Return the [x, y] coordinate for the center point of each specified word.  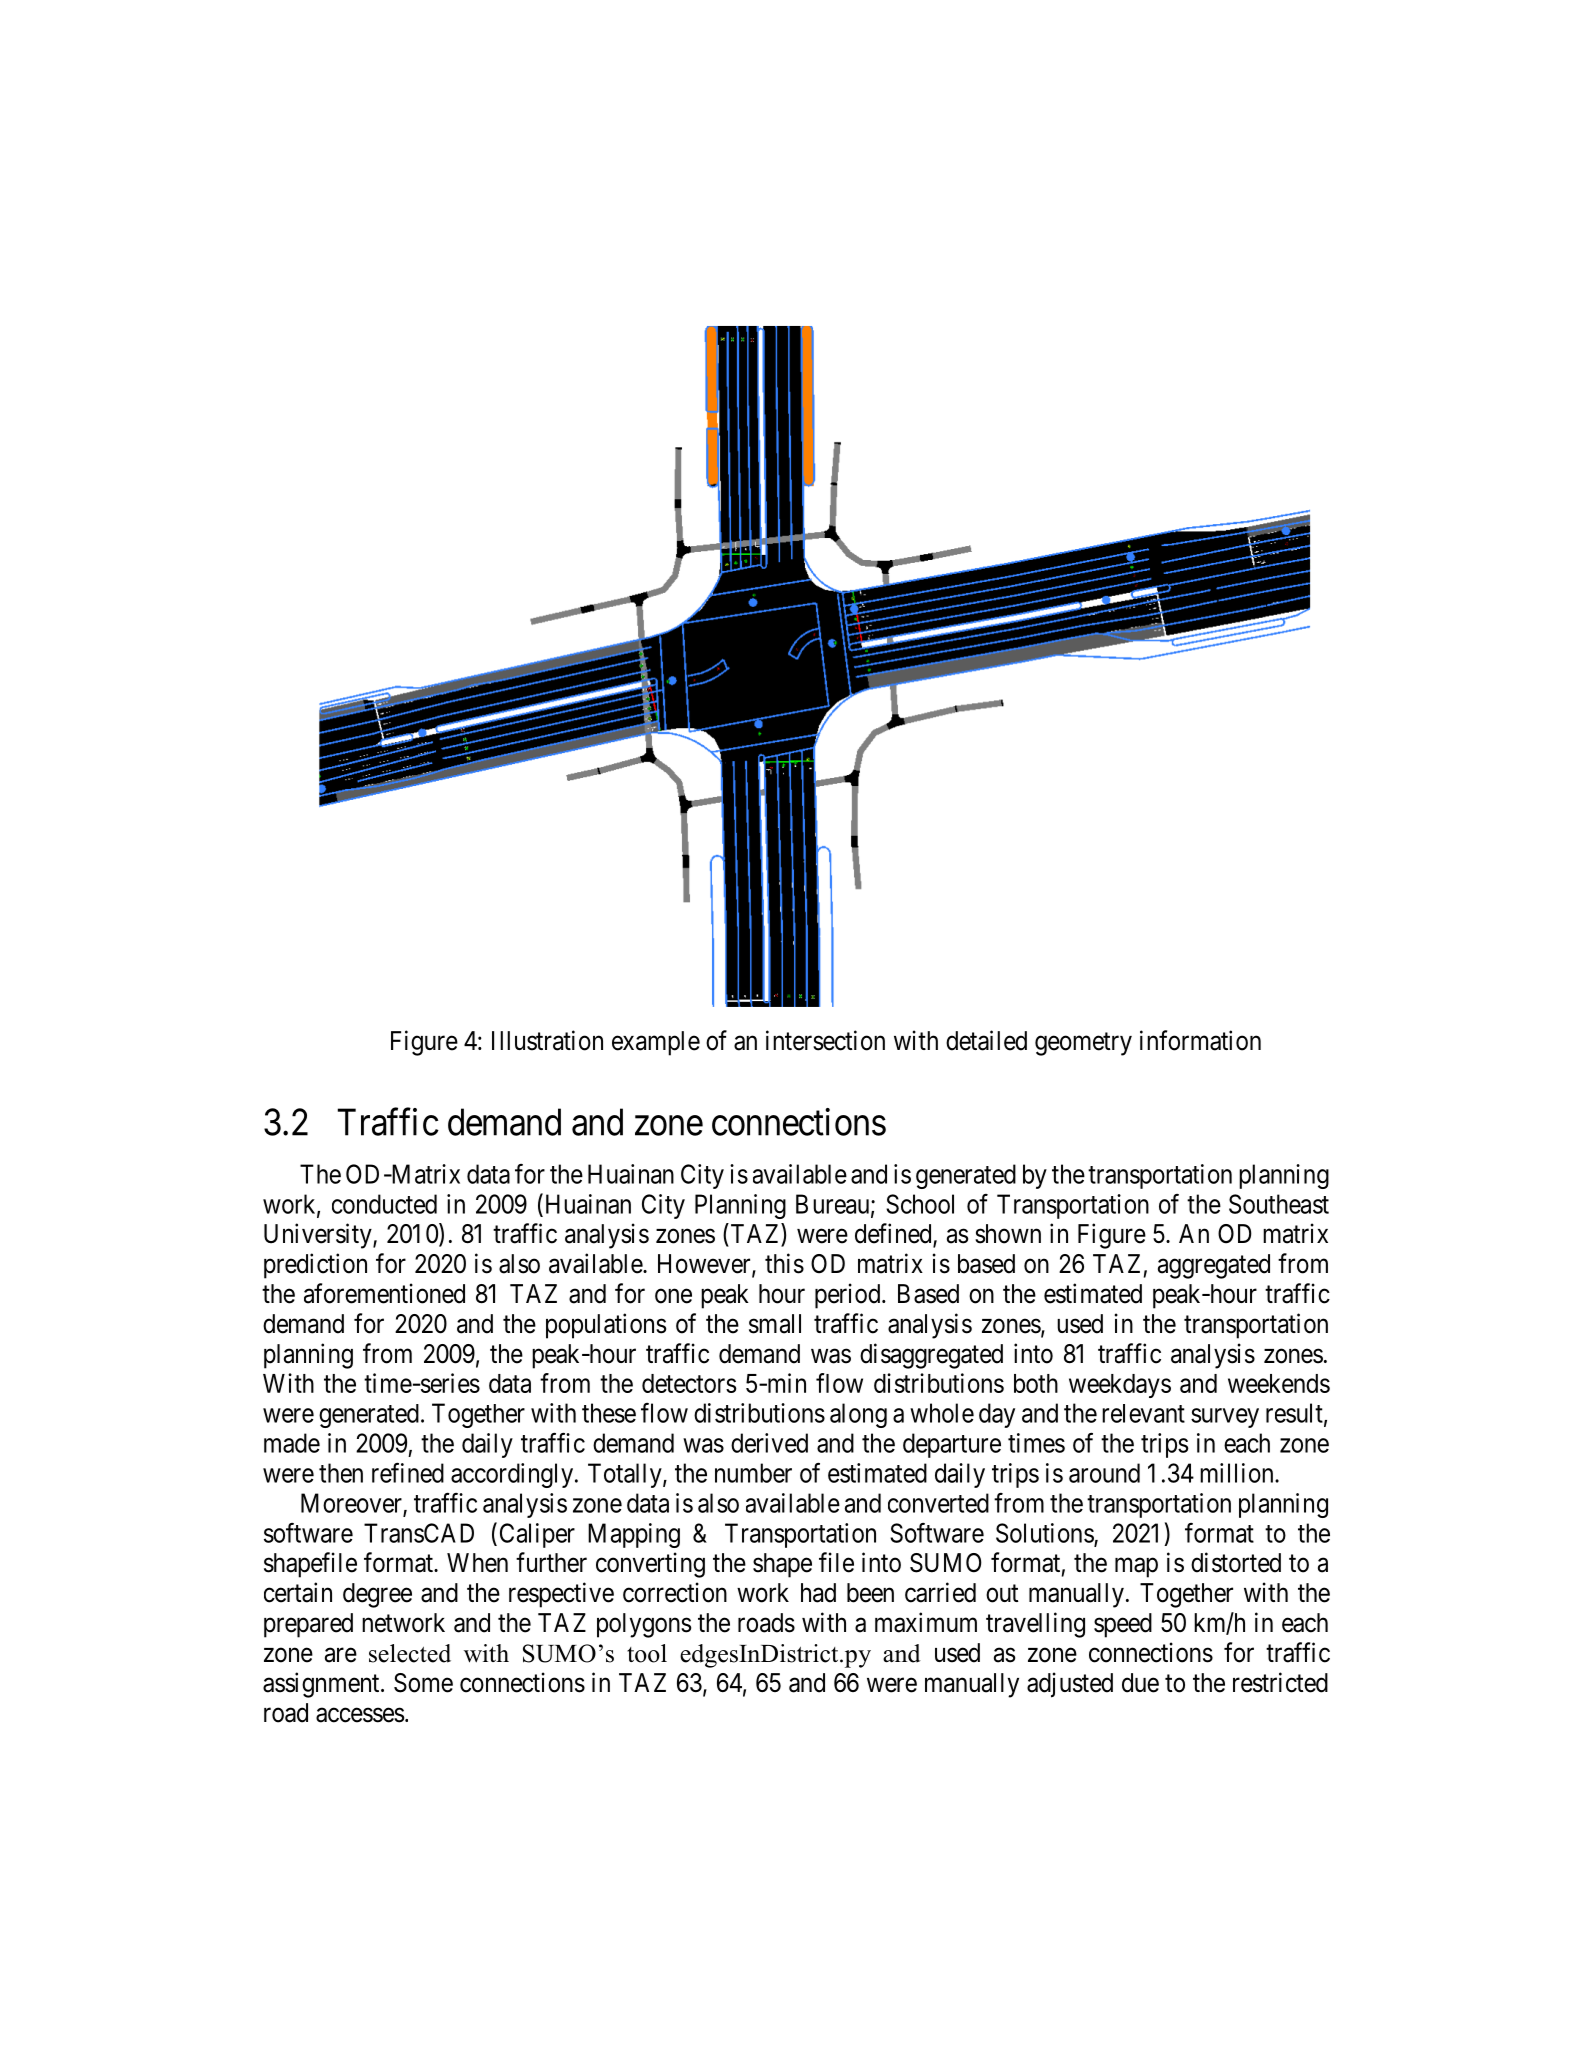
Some [423, 1683]
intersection [825, 1040]
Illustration [547, 1040]
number [753, 1473]
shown [1008, 1234]
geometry [1083, 1044]
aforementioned [384, 1293]
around [1104, 1473]
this [784, 1263]
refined [408, 1472]
